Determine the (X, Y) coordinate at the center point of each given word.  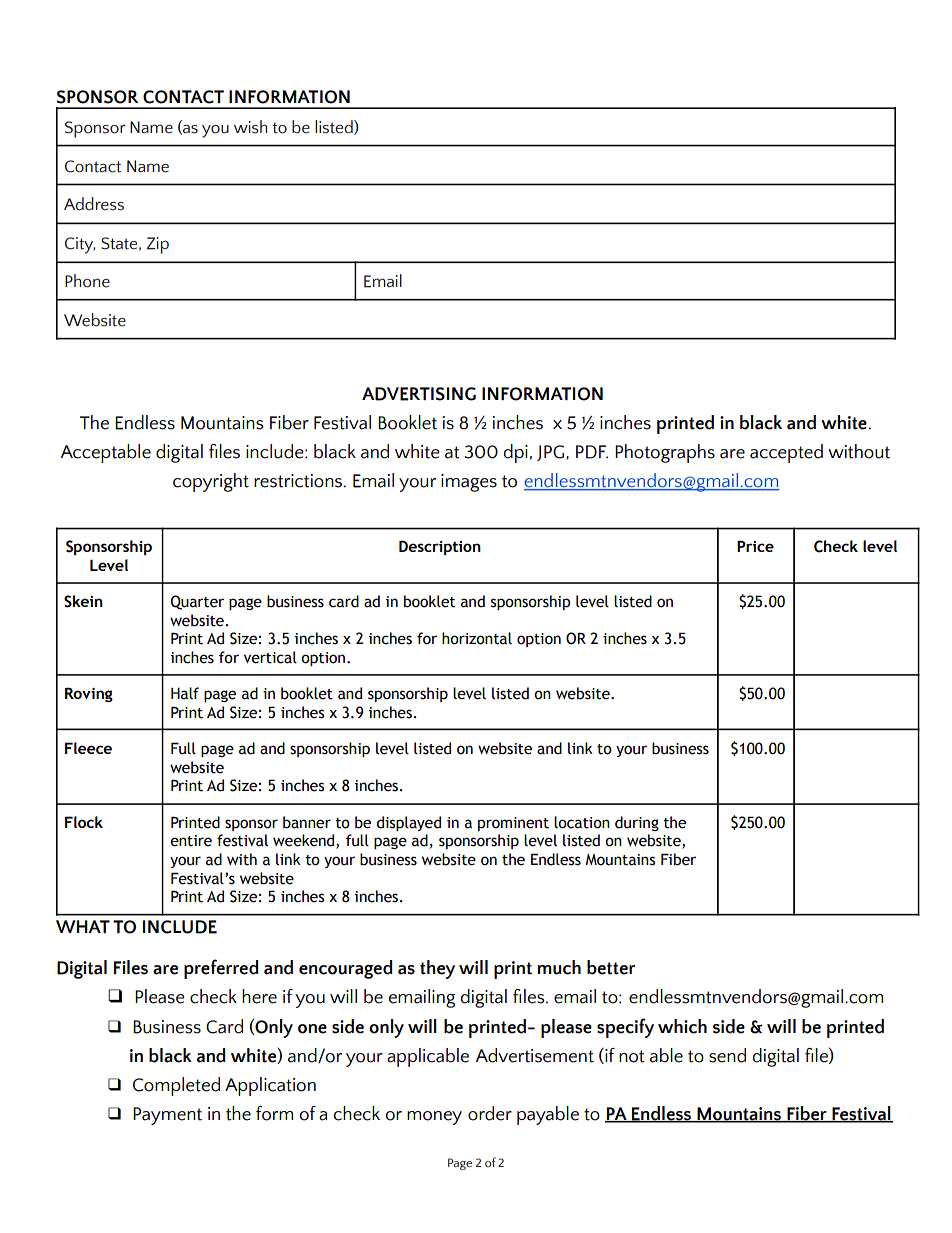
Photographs (665, 453)
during (637, 823)
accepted (786, 453)
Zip (158, 245)
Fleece (88, 748)
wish (250, 127)
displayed (408, 823)
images (469, 483)
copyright (211, 482)
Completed (176, 1086)
